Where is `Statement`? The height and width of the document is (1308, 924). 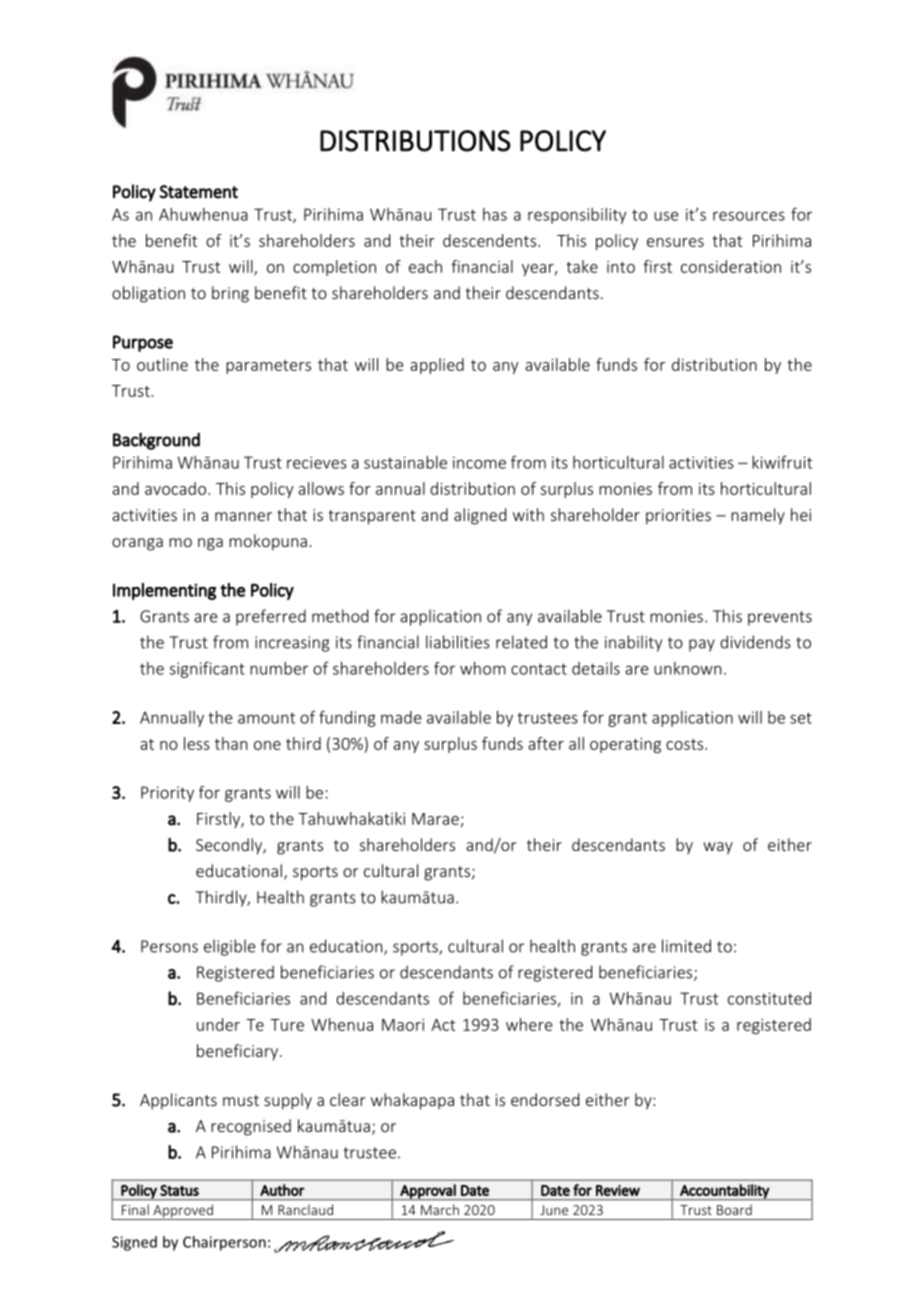
Statement is located at coordinates (199, 192).
